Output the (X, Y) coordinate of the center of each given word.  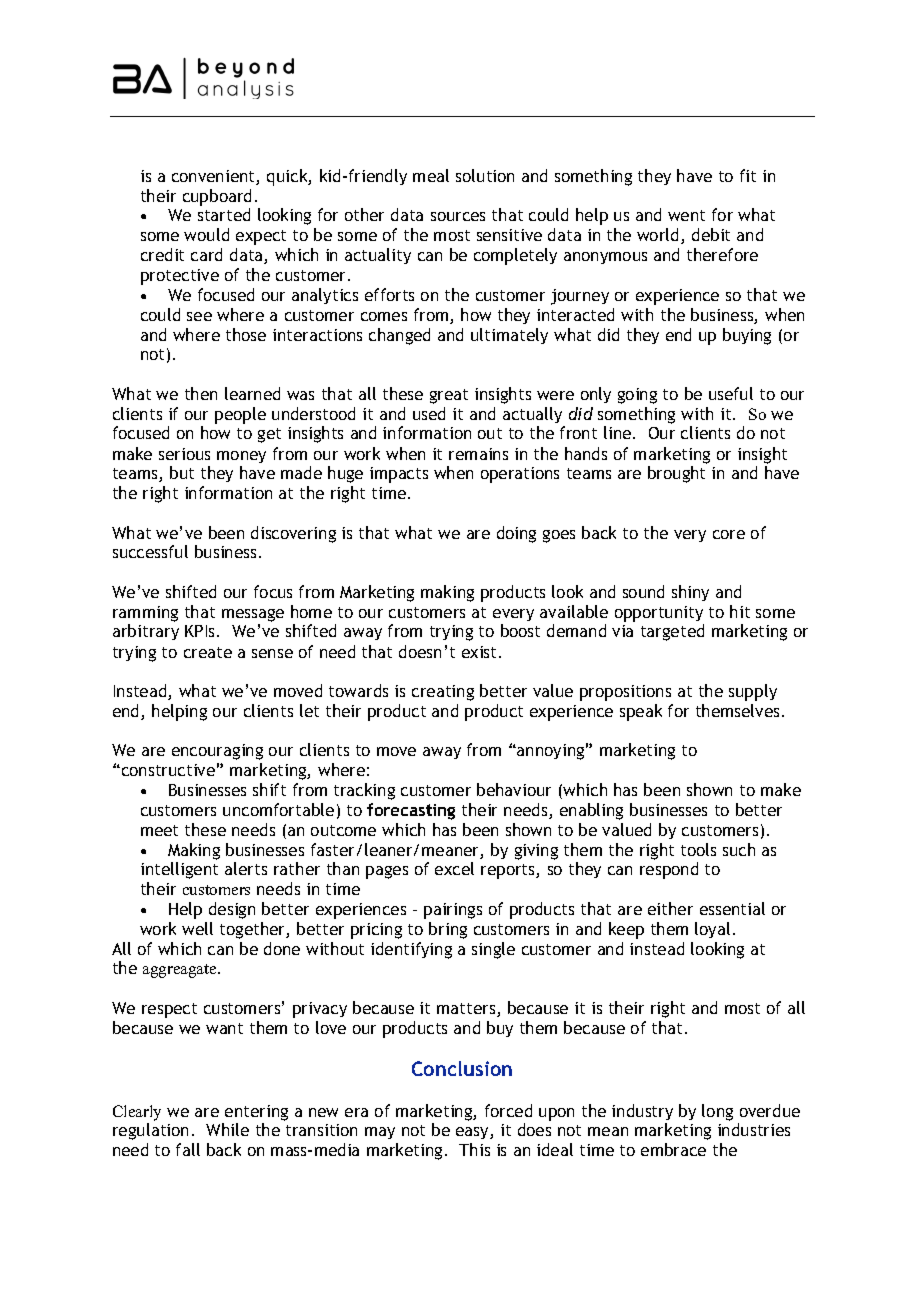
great (449, 396)
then (201, 393)
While (227, 1129)
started (224, 214)
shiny (690, 593)
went (686, 215)
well (197, 928)
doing (516, 534)
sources (458, 216)
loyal (712, 930)
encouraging (217, 752)
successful (150, 551)
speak (641, 712)
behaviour (514, 789)
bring (448, 930)
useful (731, 393)
